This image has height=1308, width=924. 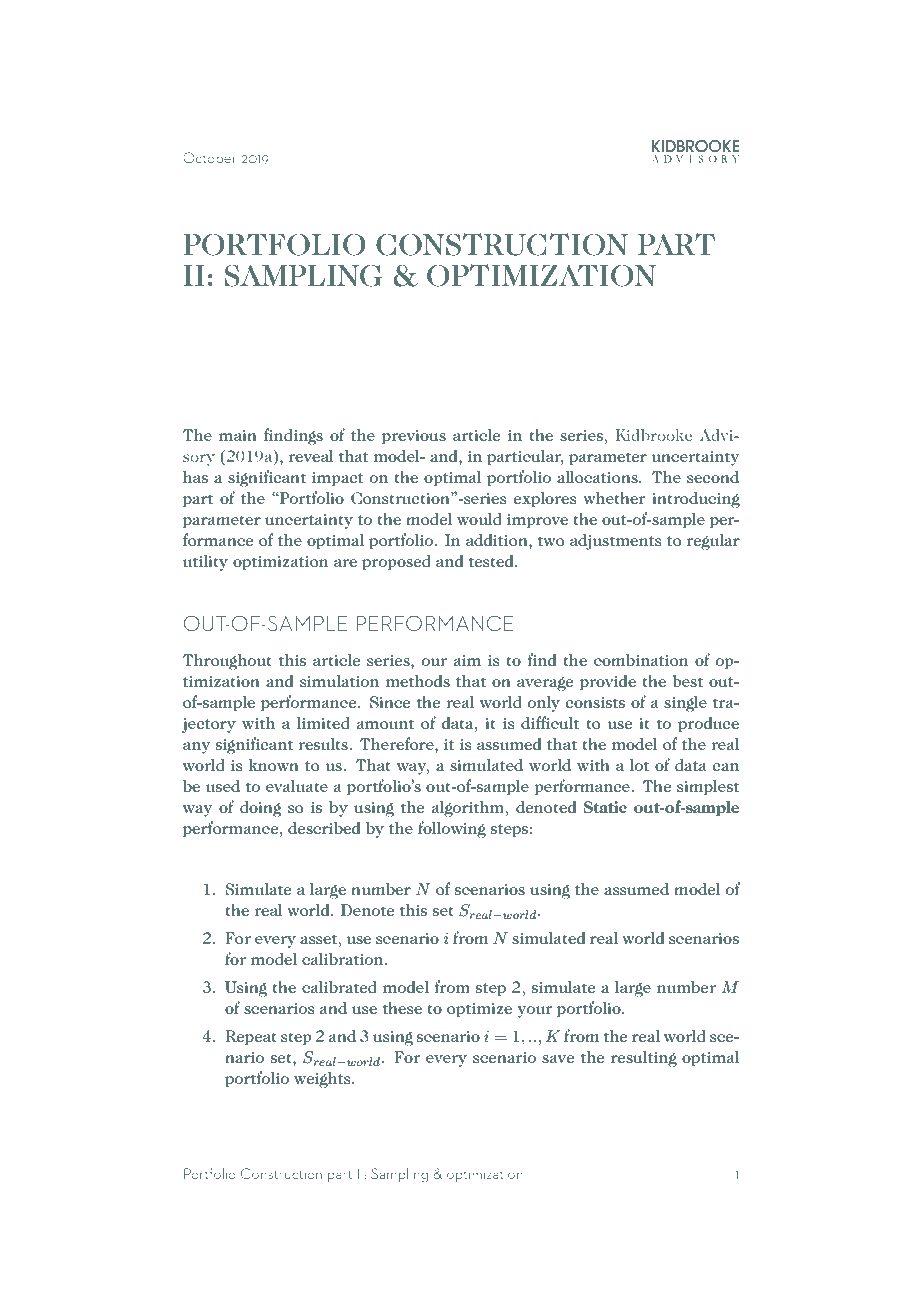 What do you see at coordinates (479, 519) in the image?
I see `would` at bounding box center [479, 519].
